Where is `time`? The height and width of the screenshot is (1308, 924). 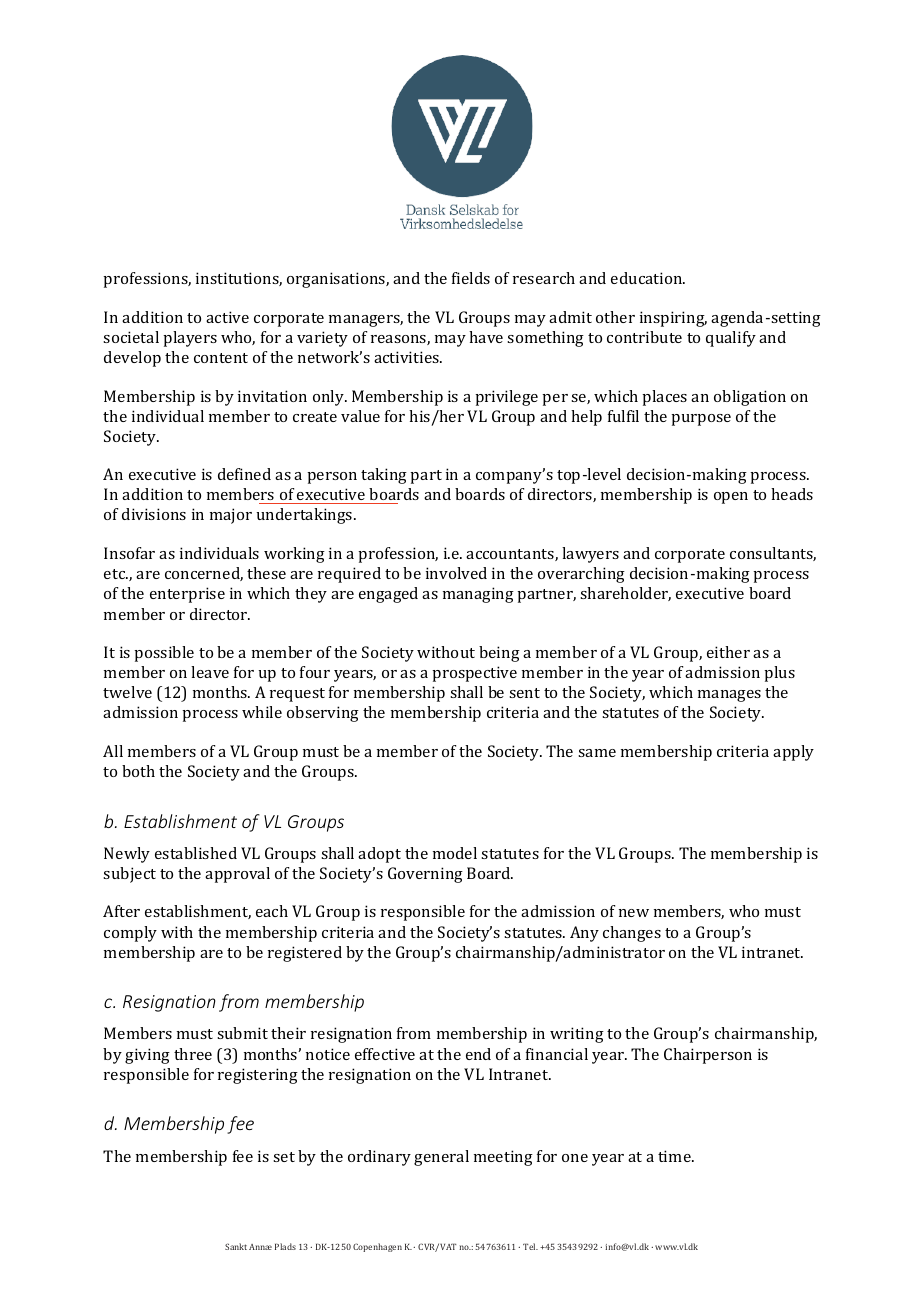
time is located at coordinates (675, 1156).
